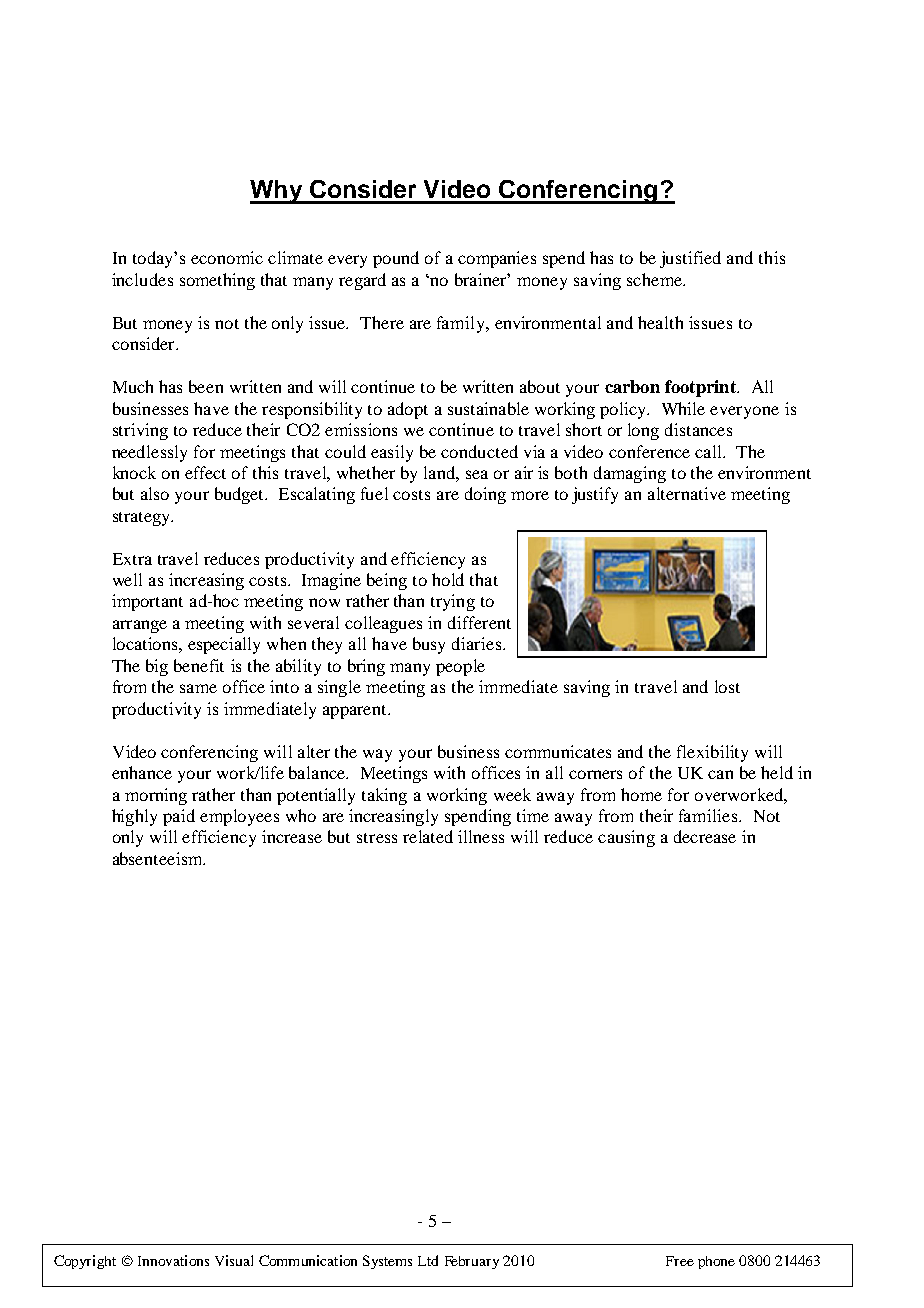 This screenshot has width=924, height=1308. Describe the element at coordinates (680, 1261) in the screenshot. I see `Free` at that location.
